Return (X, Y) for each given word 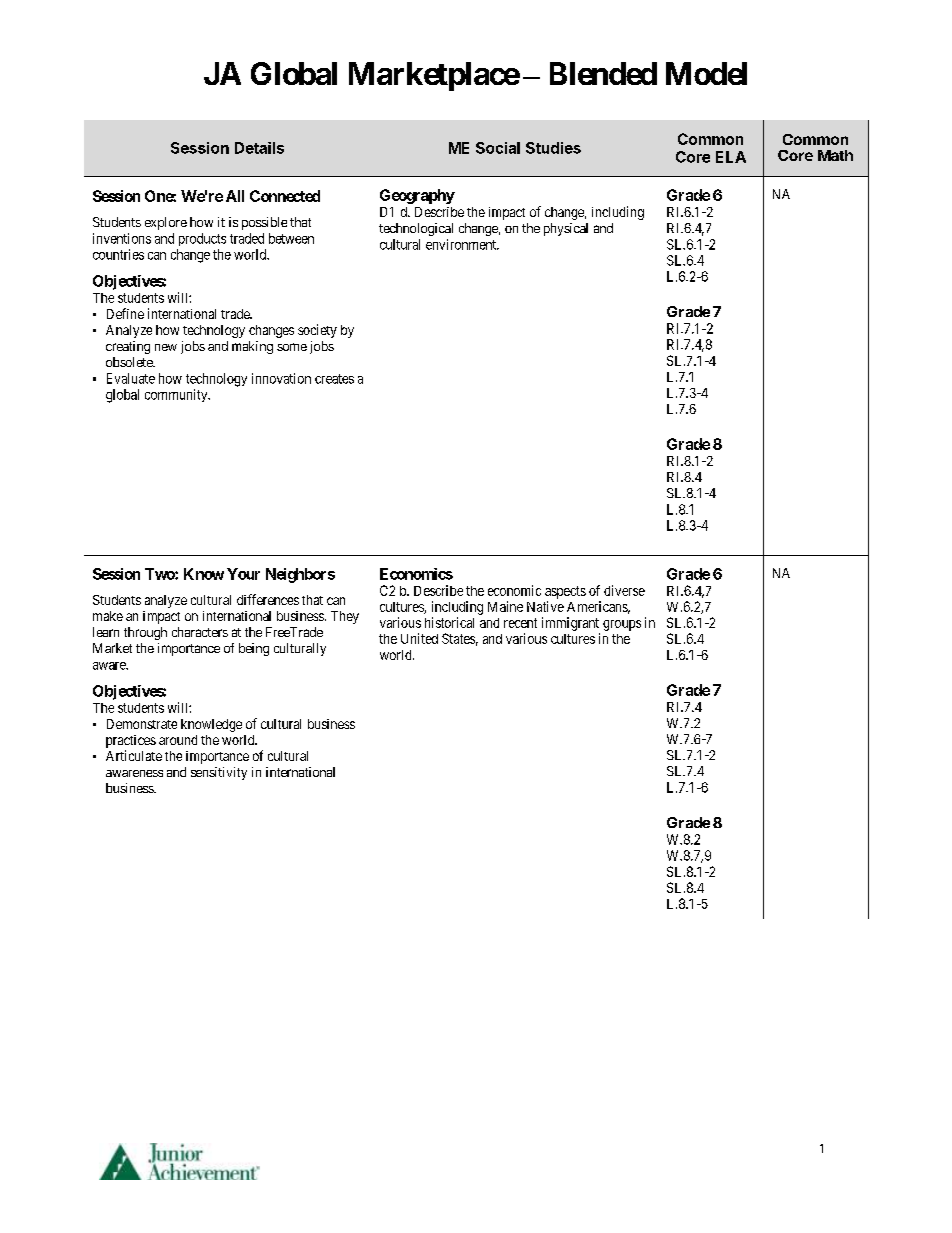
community (177, 395)
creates (334, 379)
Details (259, 148)
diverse (624, 590)
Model (706, 73)
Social (498, 148)
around (178, 740)
